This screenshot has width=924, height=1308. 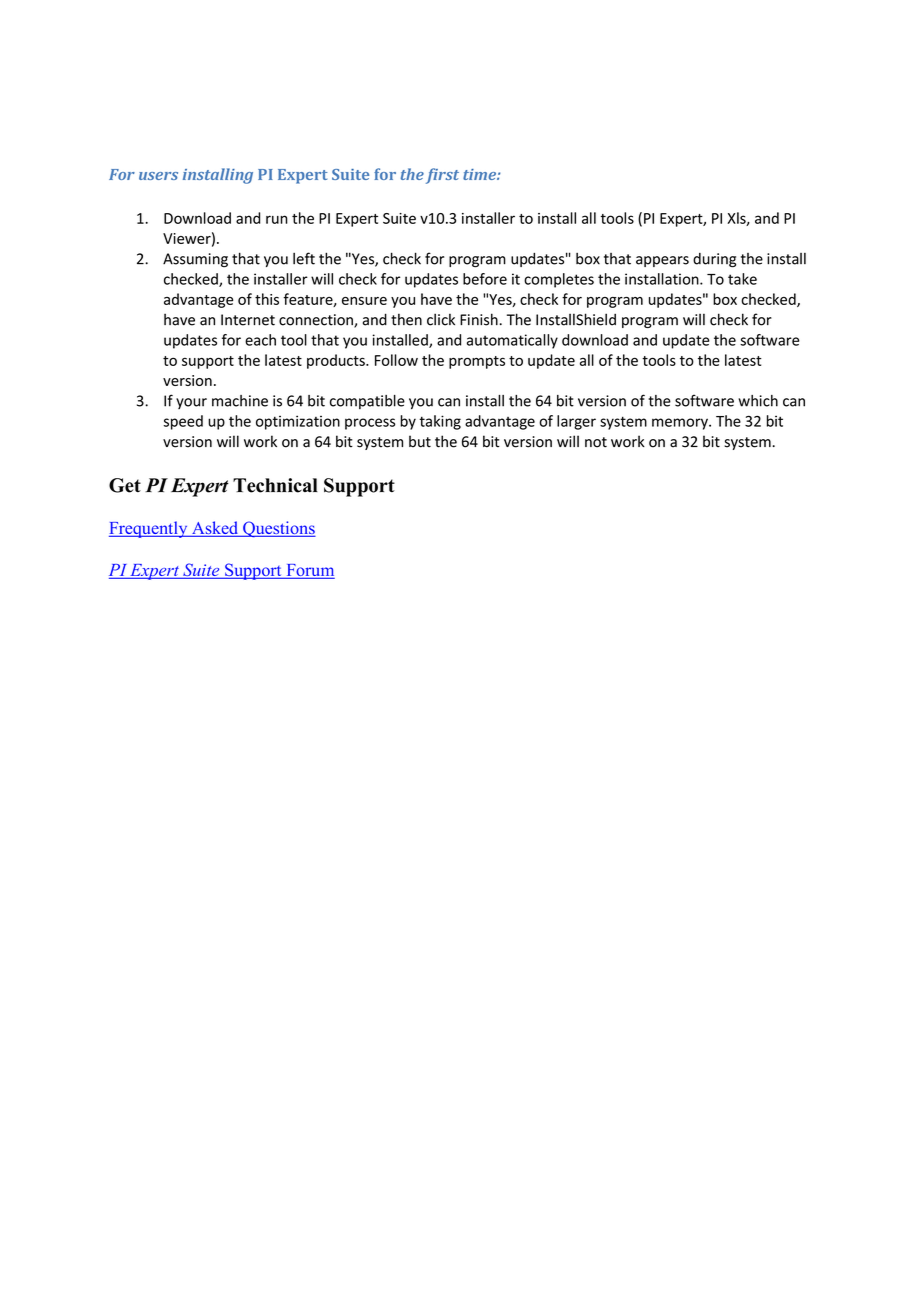 I want to click on take, so click(x=742, y=279).
